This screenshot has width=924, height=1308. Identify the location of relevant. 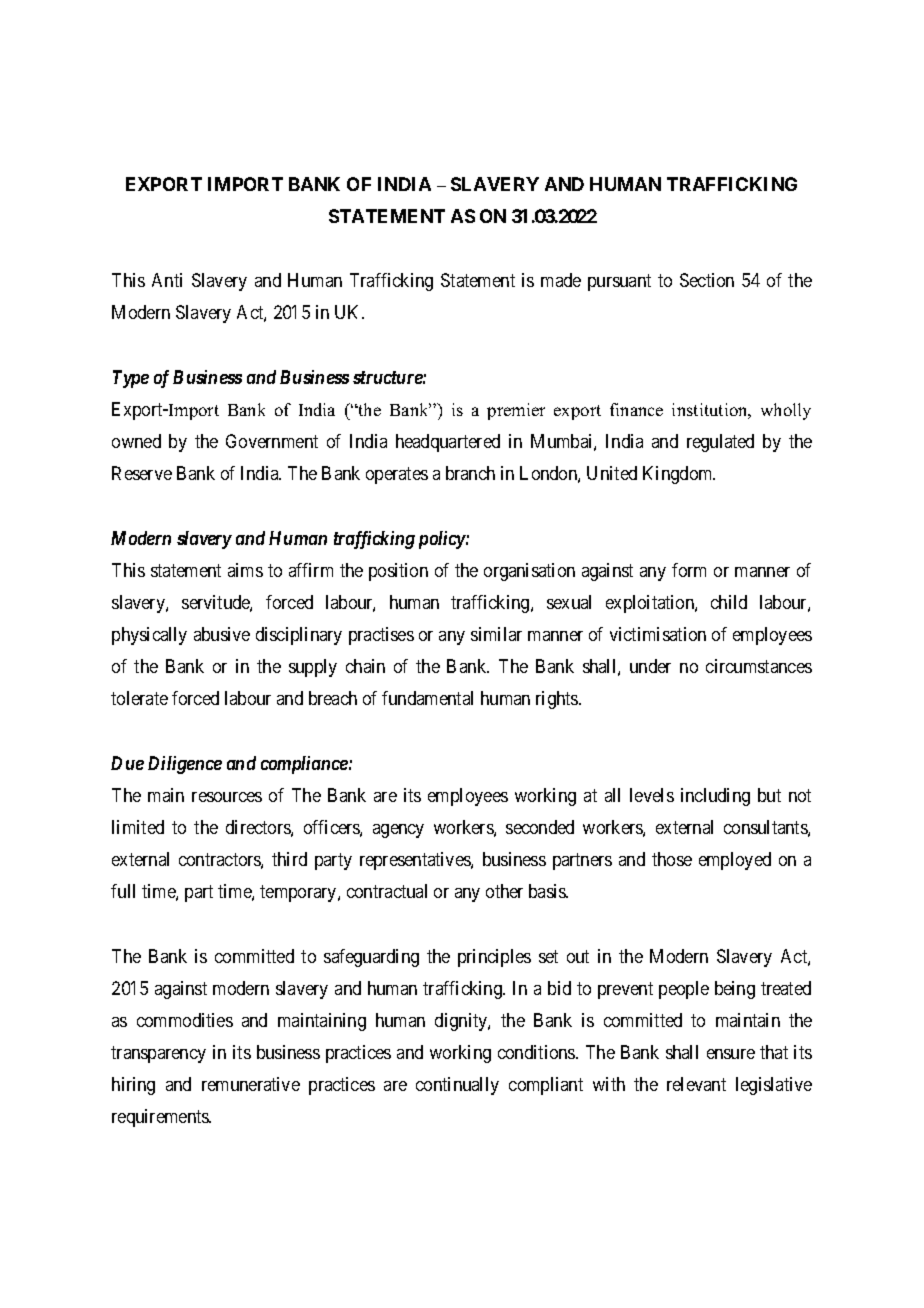
(696, 1084).
